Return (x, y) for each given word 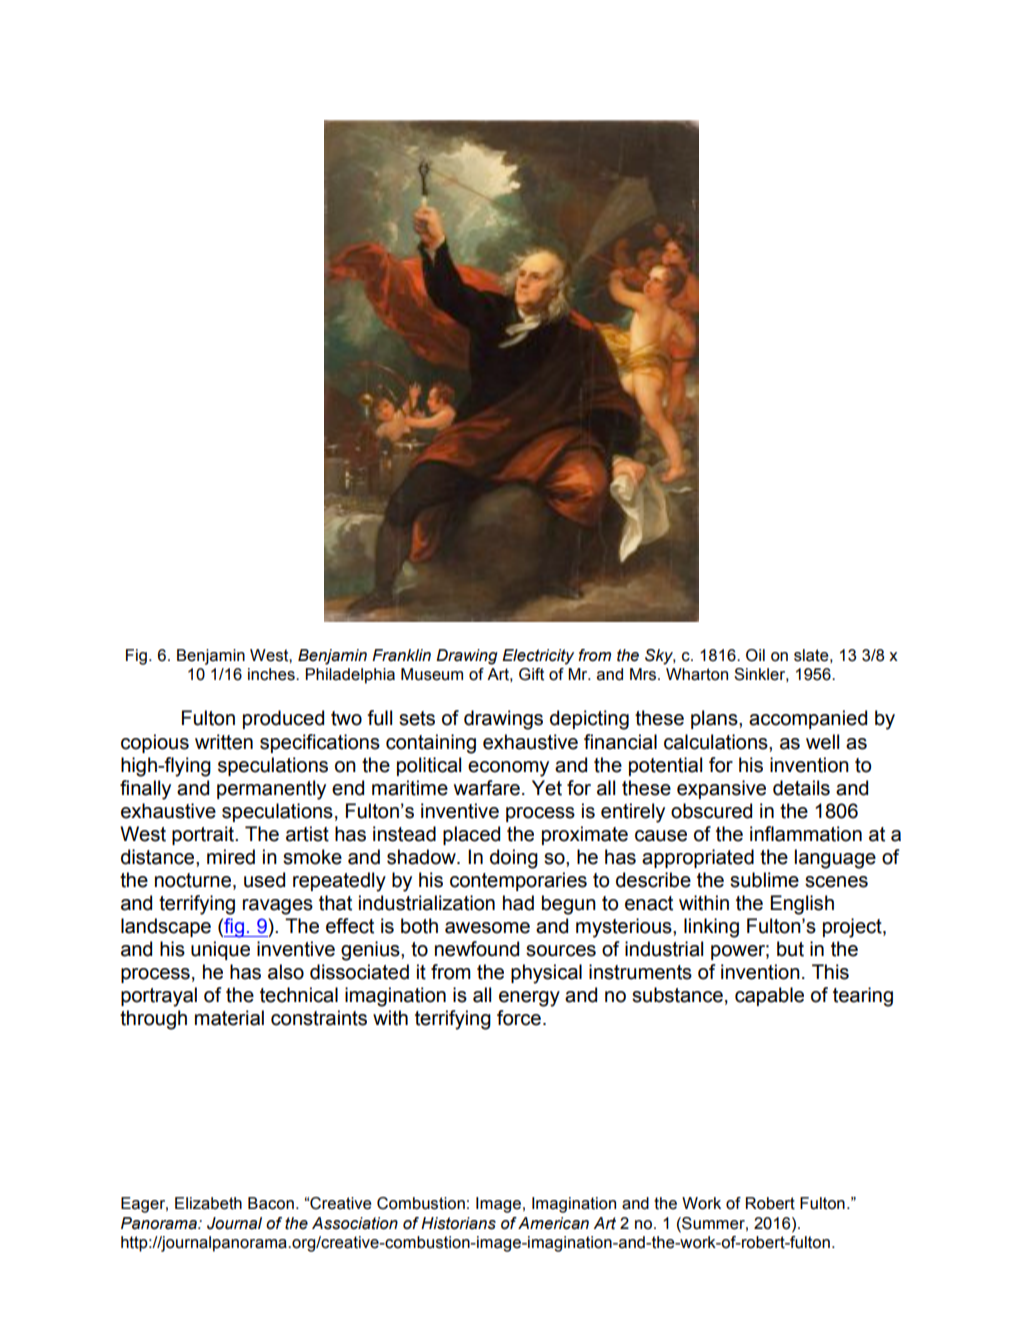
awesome (487, 928)
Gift (531, 674)
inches (272, 674)
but (790, 949)
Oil (755, 655)
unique (220, 950)
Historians (458, 1223)
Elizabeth (208, 1203)
